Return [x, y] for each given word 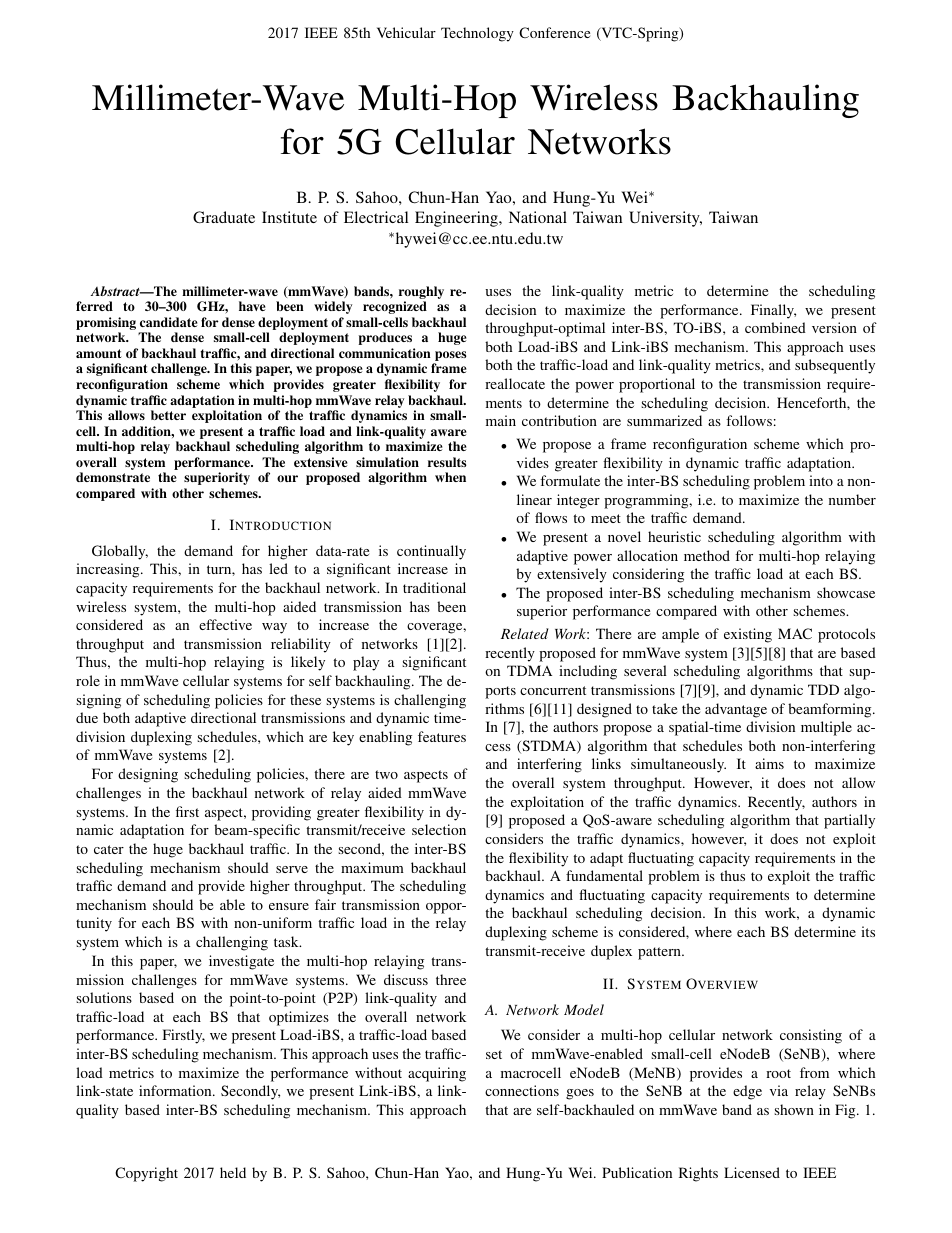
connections [522, 1090]
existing [748, 635]
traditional [434, 587]
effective [225, 624]
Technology [477, 34]
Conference [554, 32]
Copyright [146, 1174]
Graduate [224, 217]
